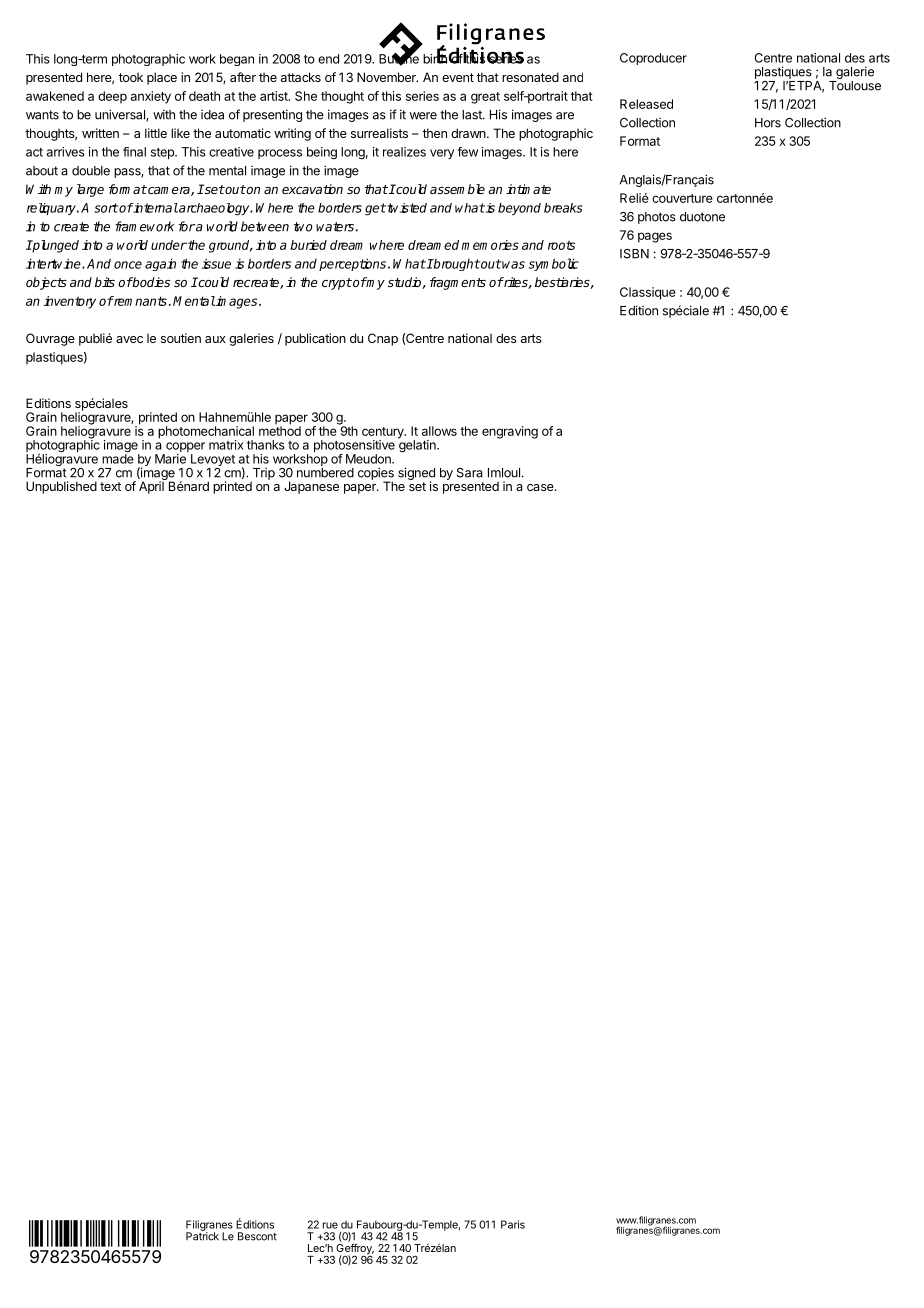  What do you see at coordinates (768, 123) in the screenshot?
I see `Hors` at bounding box center [768, 123].
